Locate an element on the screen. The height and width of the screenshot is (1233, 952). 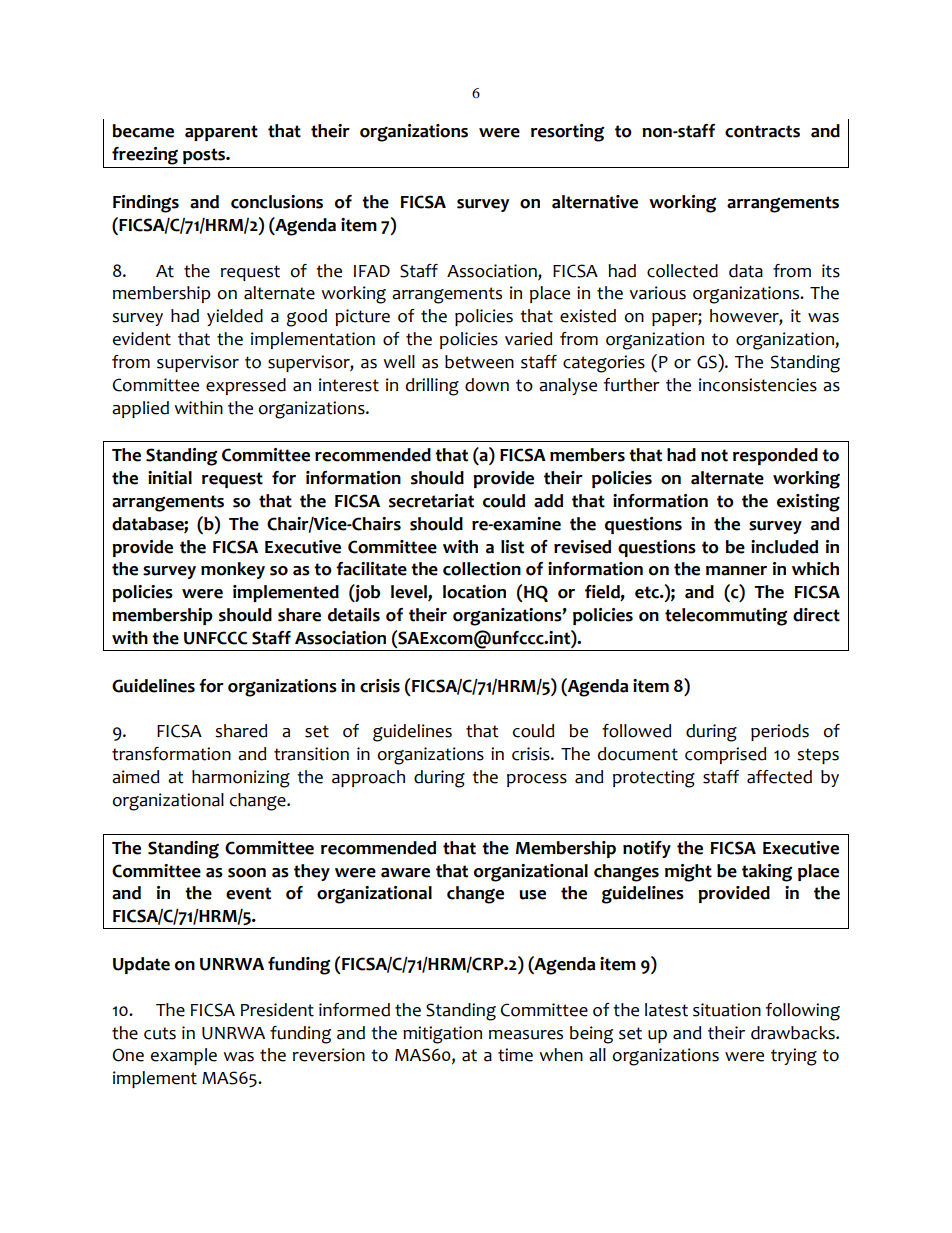
situation is located at coordinates (727, 1010).
